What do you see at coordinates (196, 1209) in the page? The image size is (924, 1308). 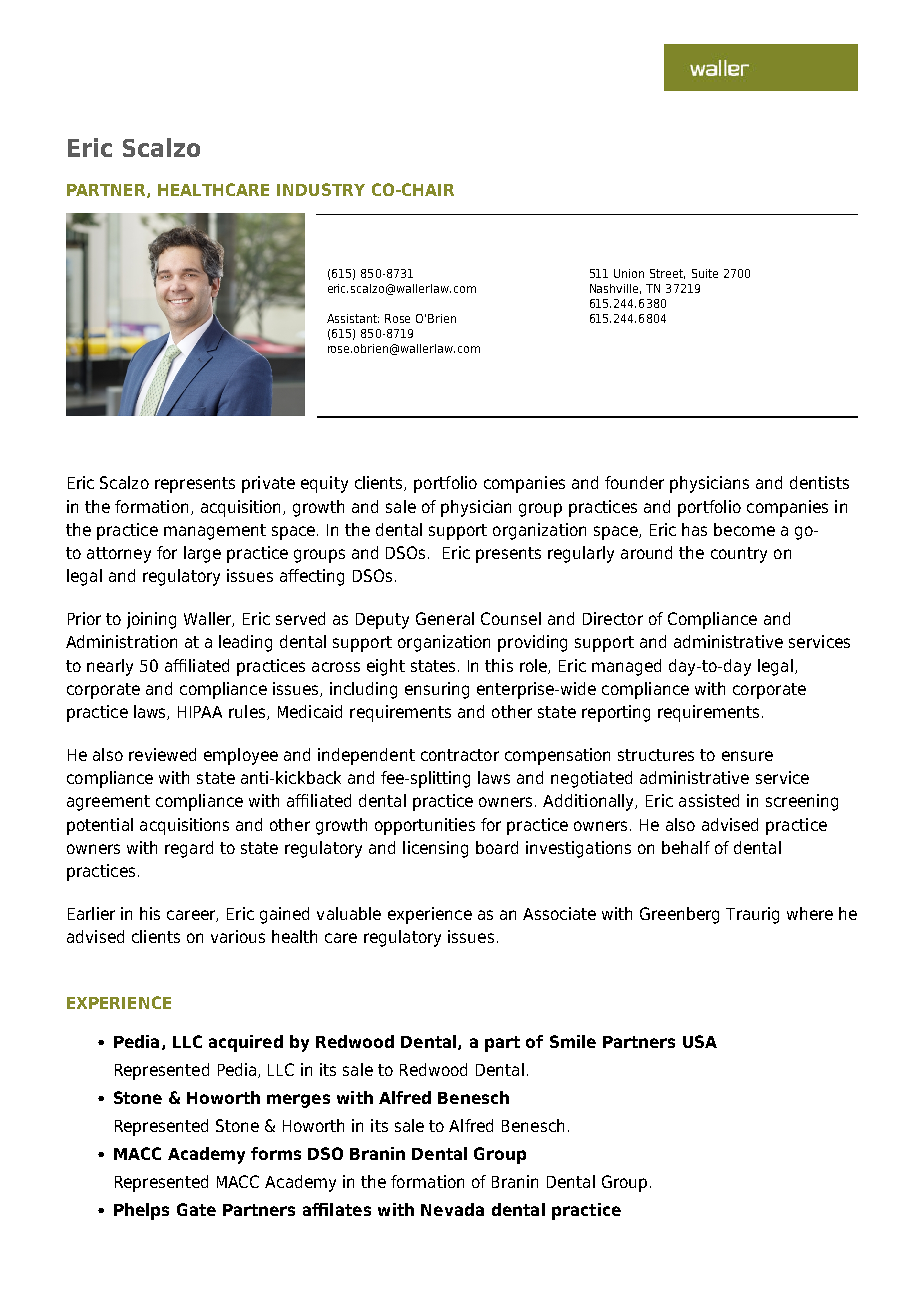 I see `Gate` at bounding box center [196, 1209].
